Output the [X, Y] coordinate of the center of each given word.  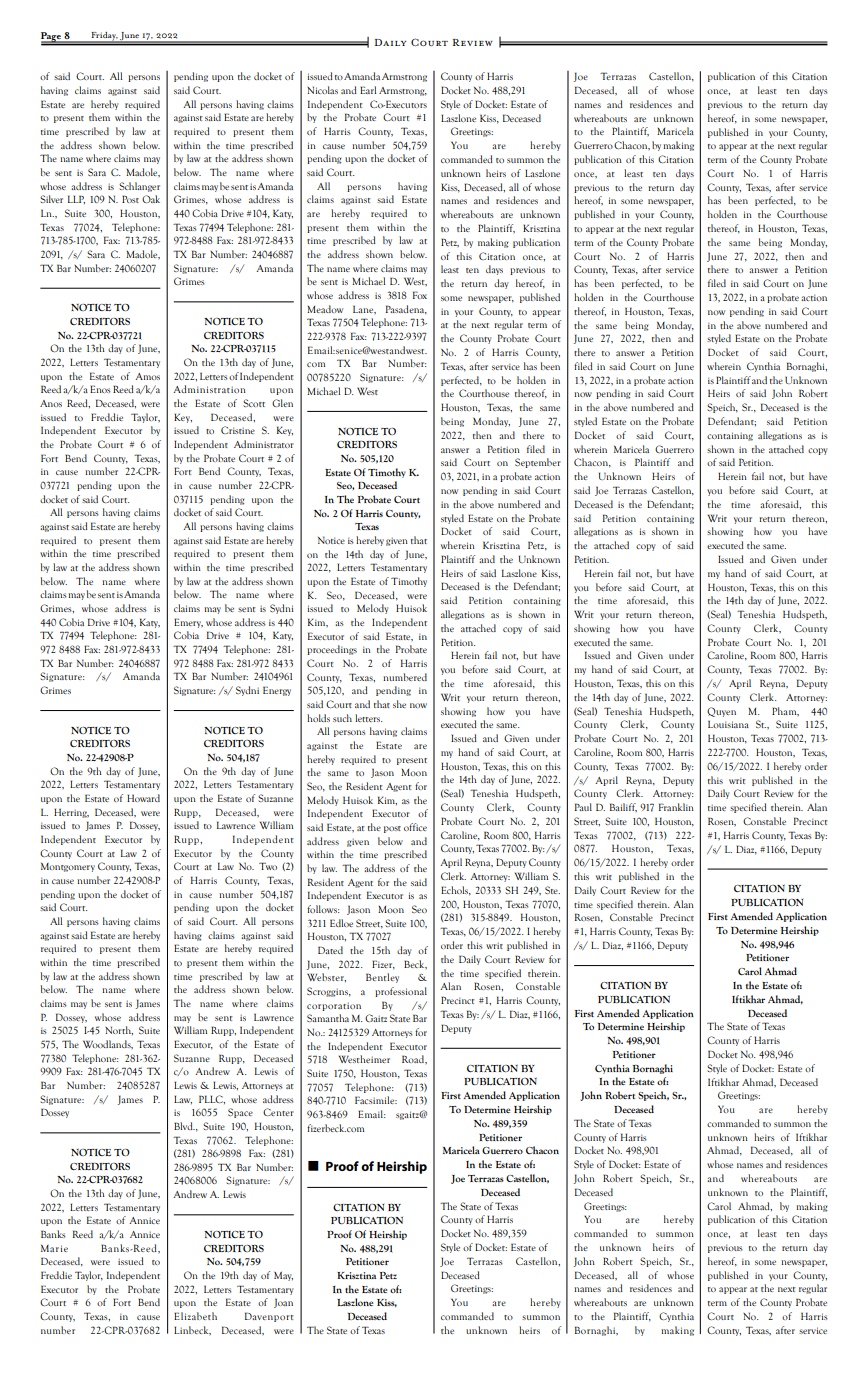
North [119, 1030]
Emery [188, 623]
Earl [368, 90]
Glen [282, 403]
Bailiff [623, 807]
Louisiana [728, 724]
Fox [420, 295]
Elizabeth [195, 1316]
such [342, 718]
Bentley [382, 978]
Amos [147, 376]
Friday [104, 37]
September [538, 463]
